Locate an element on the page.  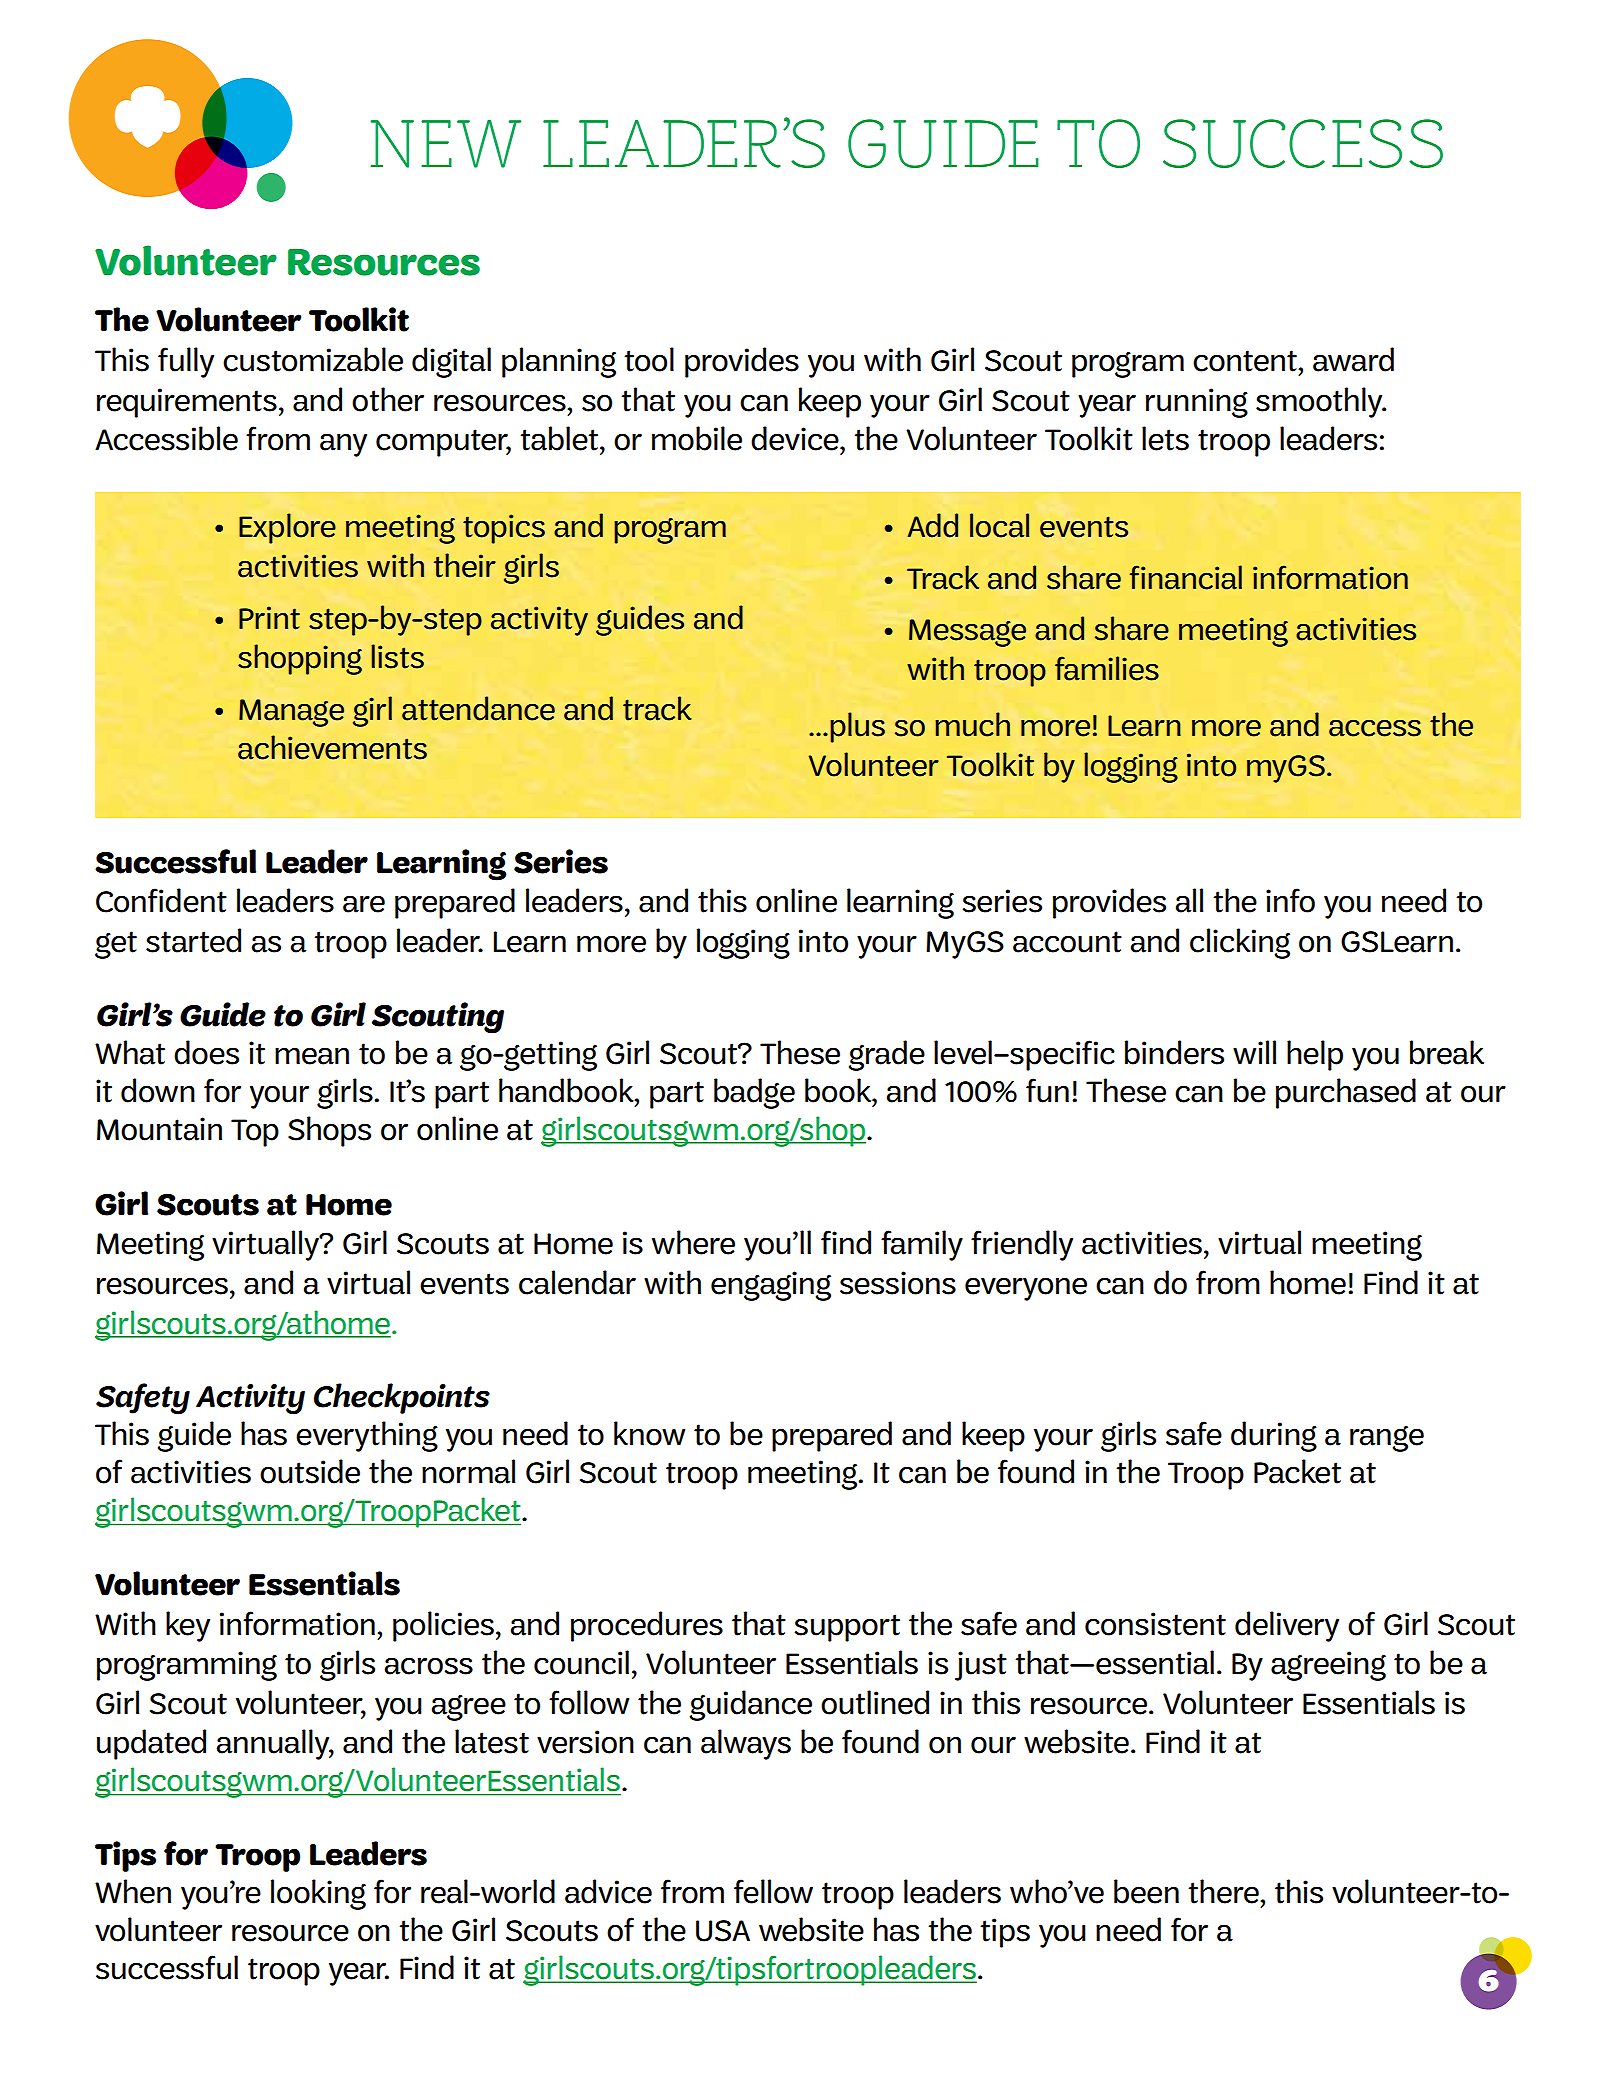
Print is located at coordinates (269, 618).
